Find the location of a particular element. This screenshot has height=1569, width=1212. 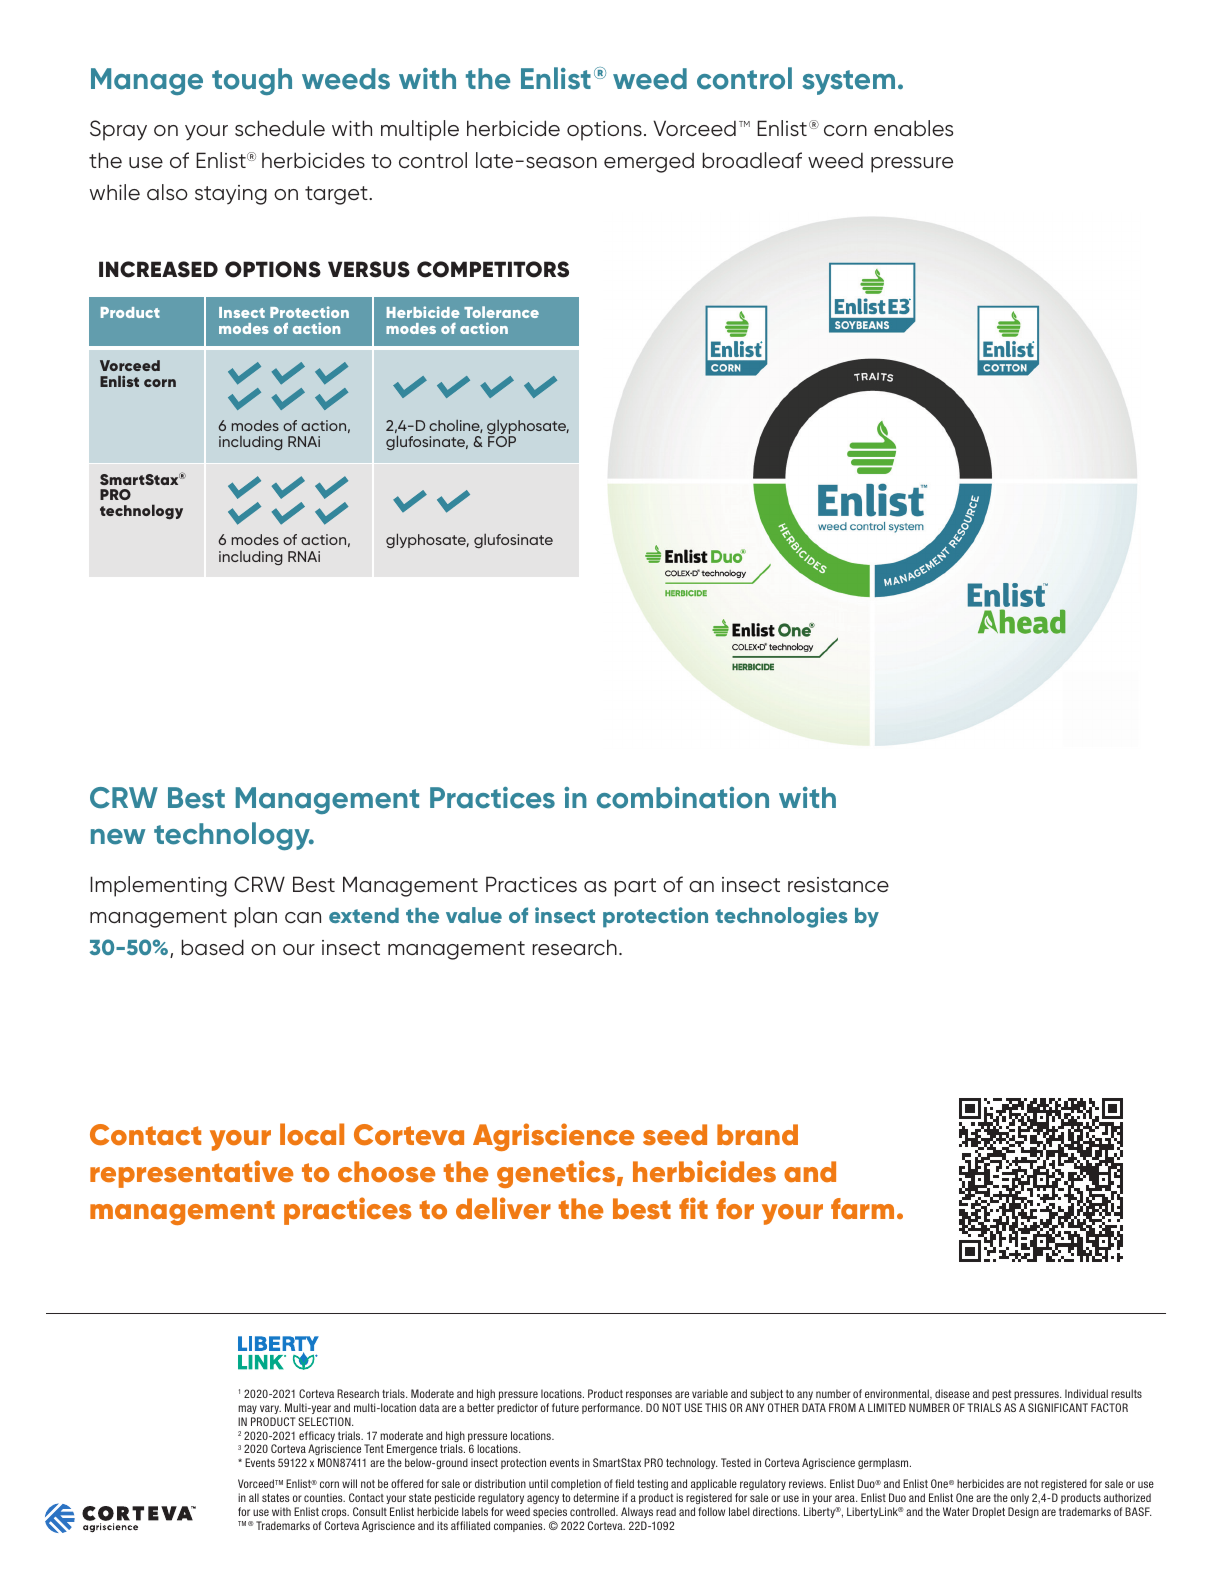

all is located at coordinates (254, 1497).
